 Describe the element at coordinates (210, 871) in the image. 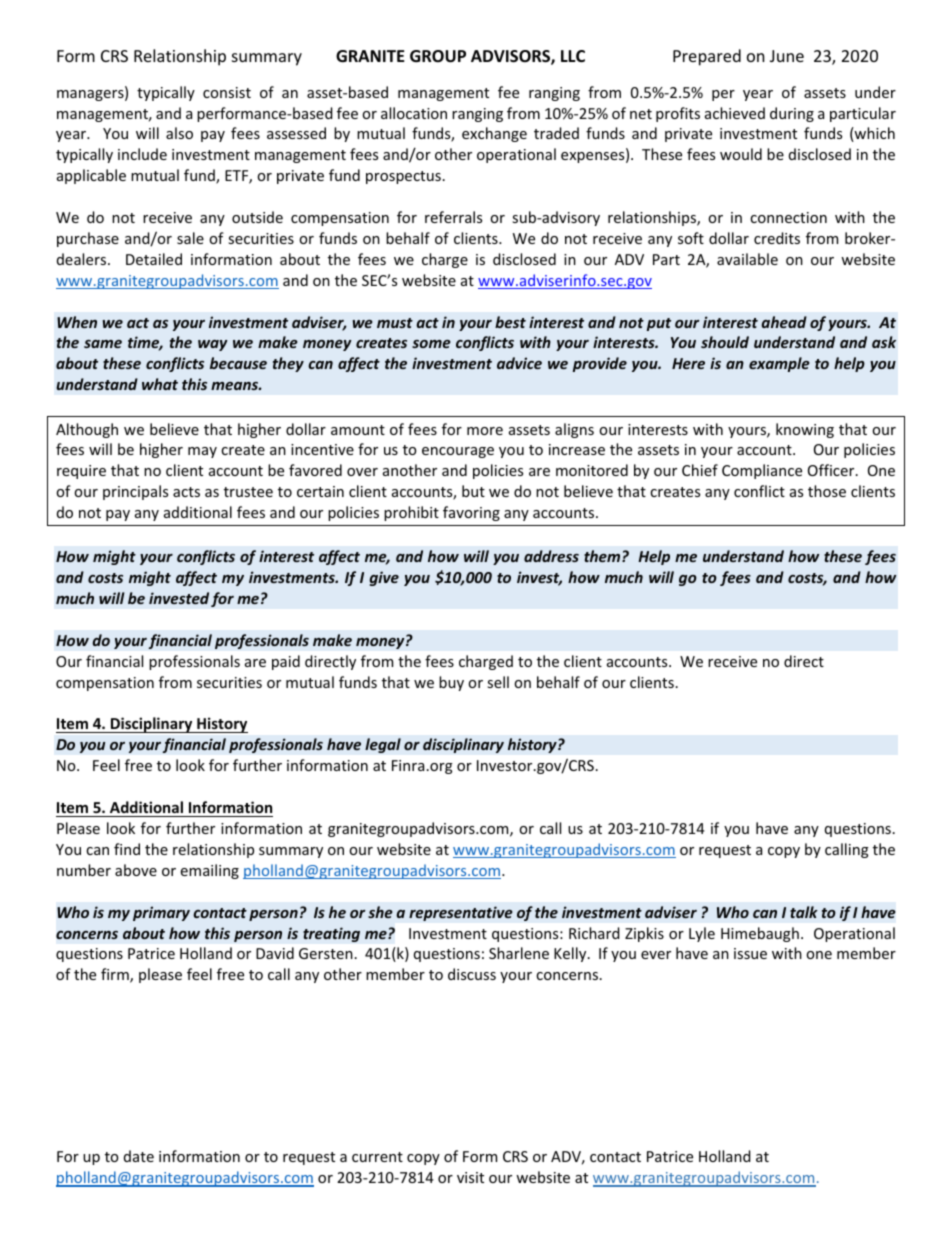

I see `emailing` at that location.
